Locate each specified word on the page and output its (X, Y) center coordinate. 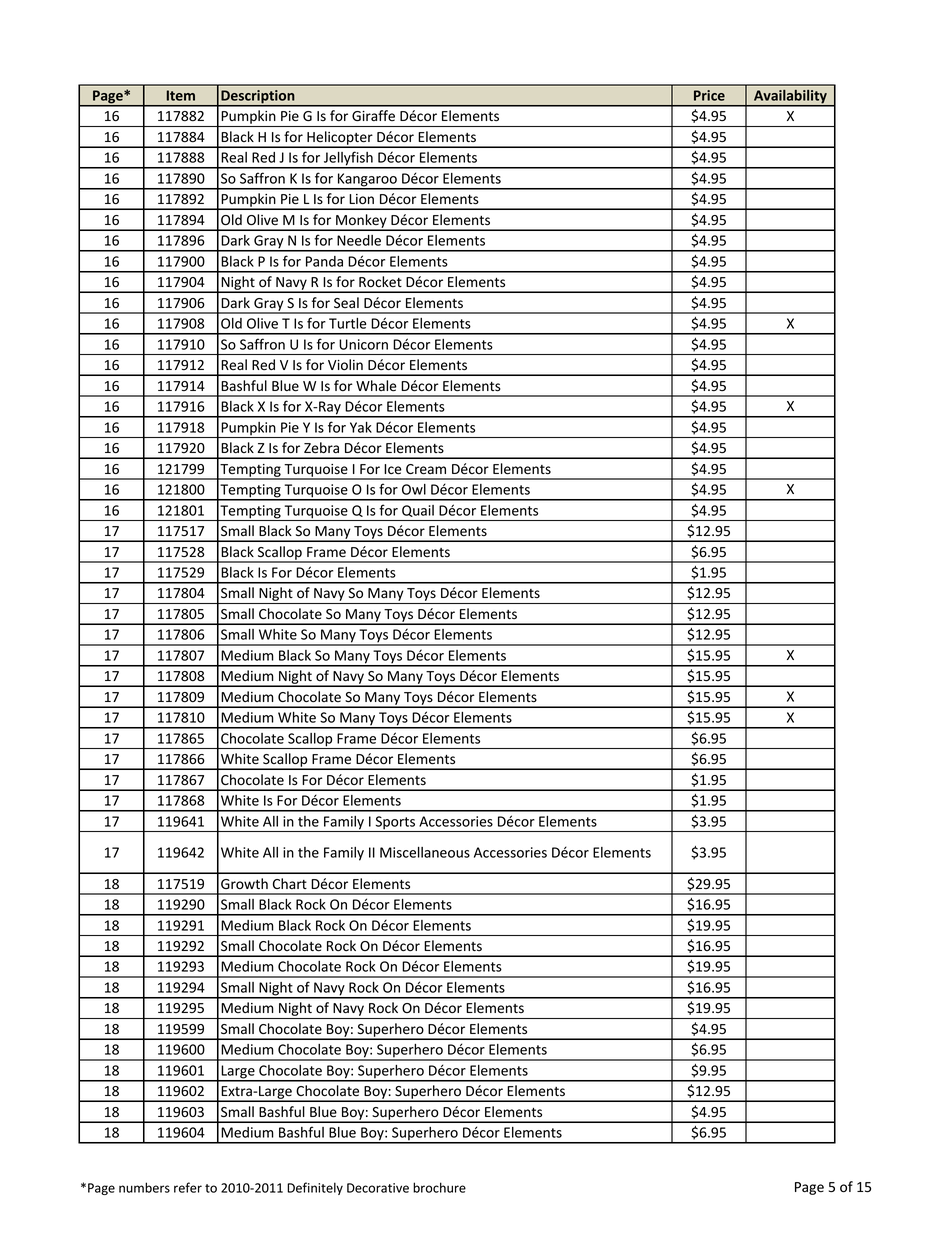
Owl (414, 489)
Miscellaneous (425, 852)
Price (709, 95)
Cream (426, 469)
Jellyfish (348, 159)
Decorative (378, 1188)
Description (258, 98)
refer (188, 1187)
